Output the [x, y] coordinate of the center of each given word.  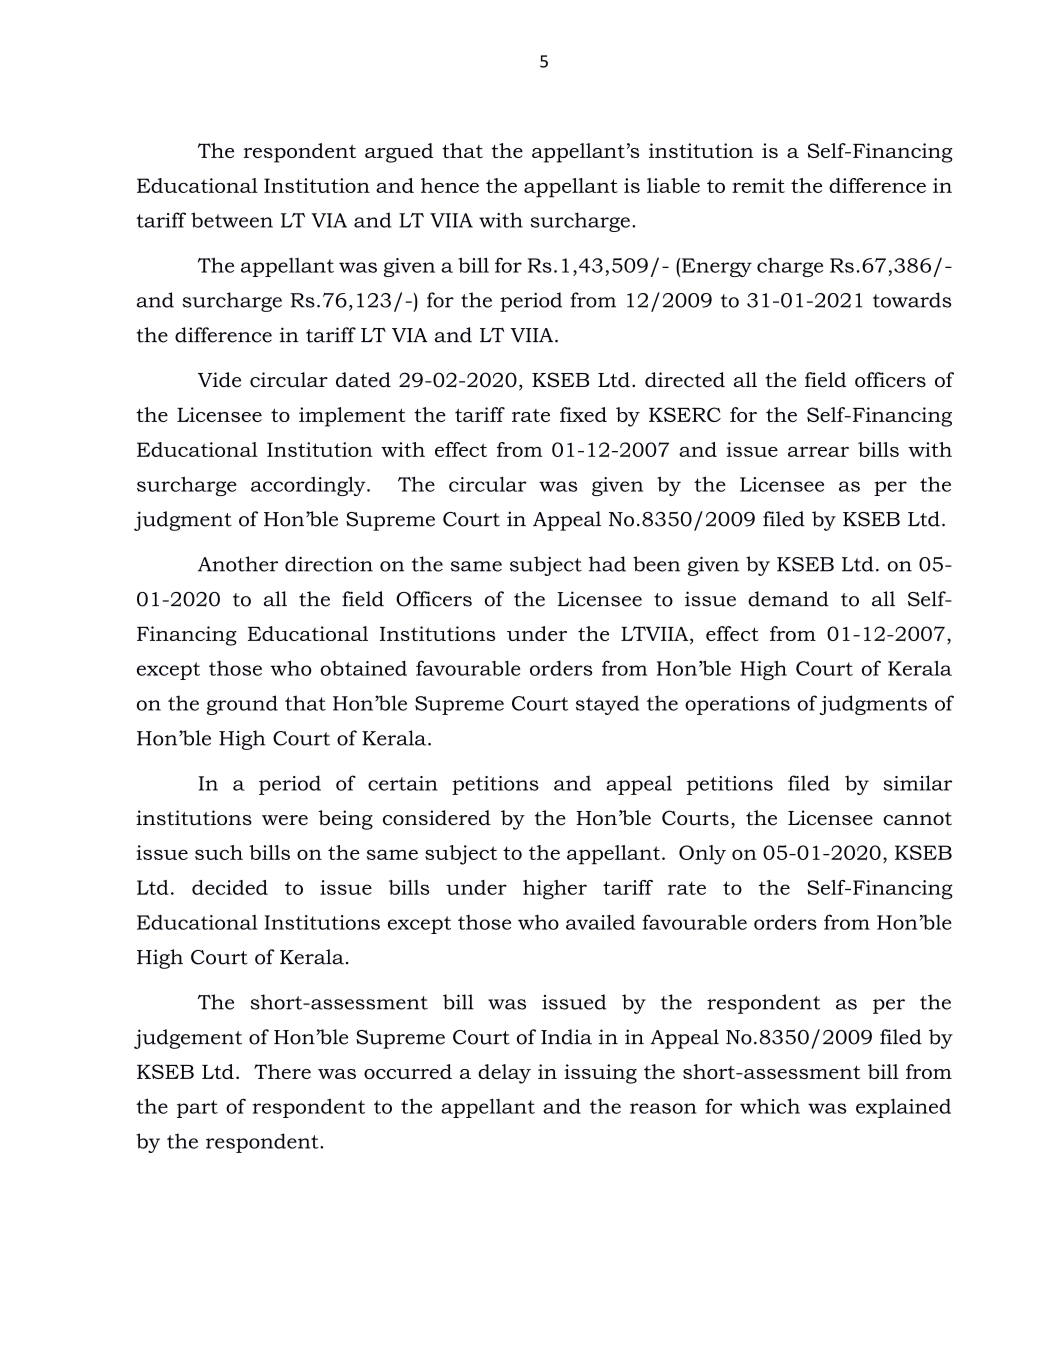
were [285, 820]
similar [917, 783]
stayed [607, 705]
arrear [818, 452]
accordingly [309, 486]
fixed [583, 414]
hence [450, 185]
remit [758, 185]
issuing [600, 1074]
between [232, 220]
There [282, 1071]
